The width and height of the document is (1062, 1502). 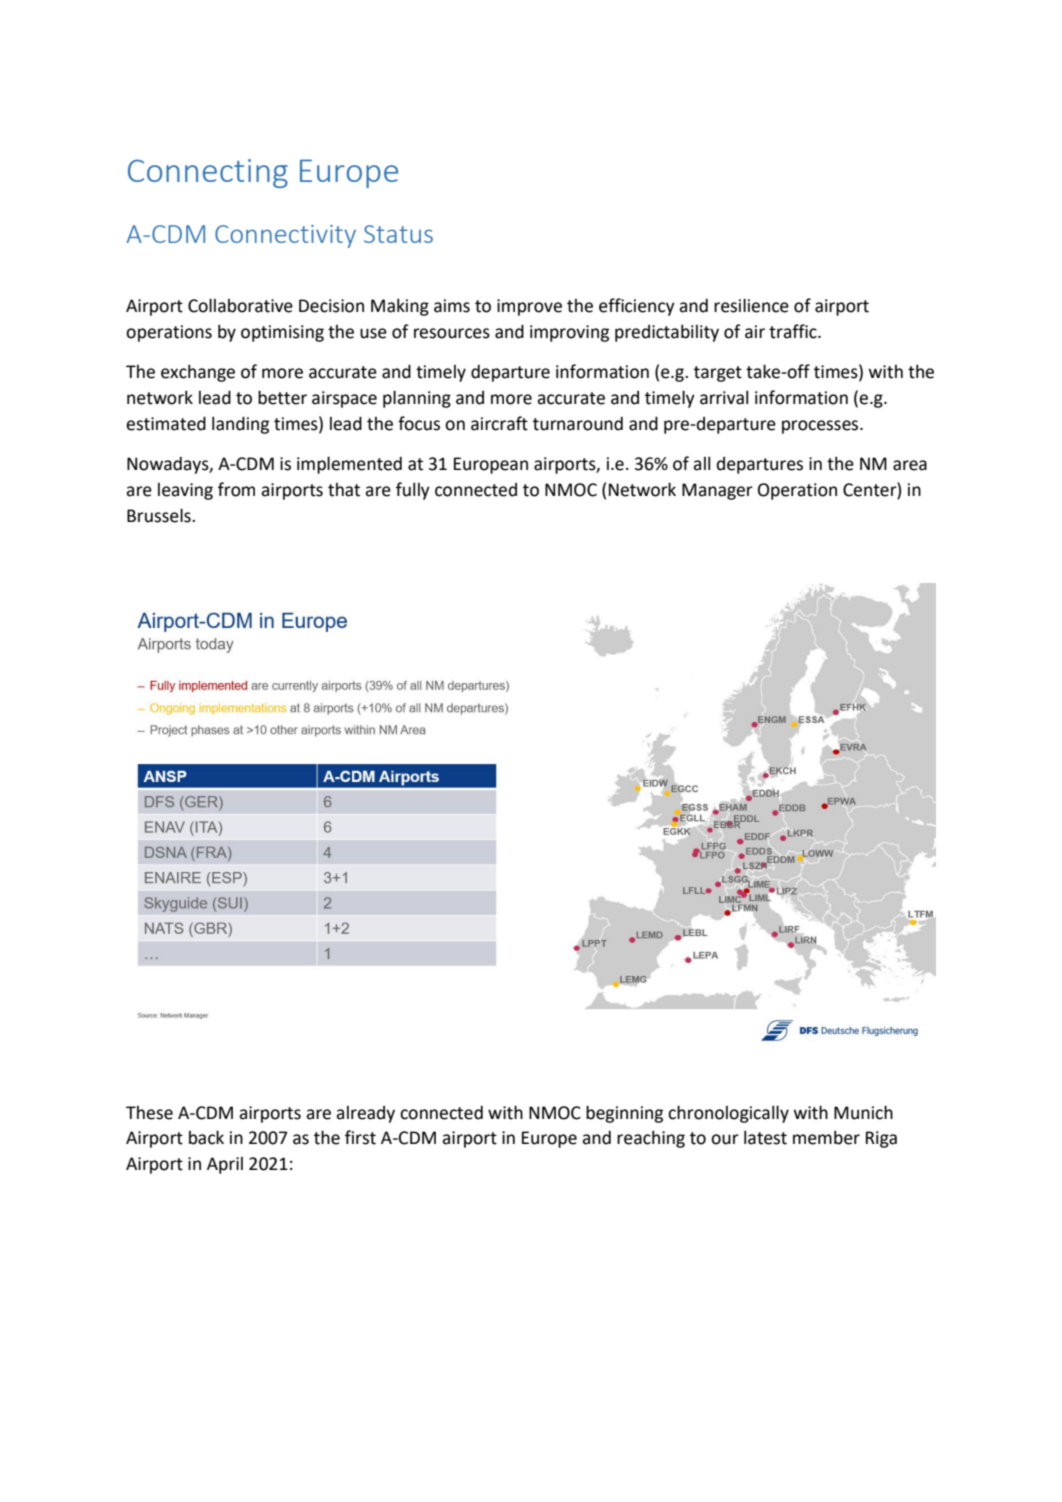 I want to click on Connecting, so click(x=208, y=173).
